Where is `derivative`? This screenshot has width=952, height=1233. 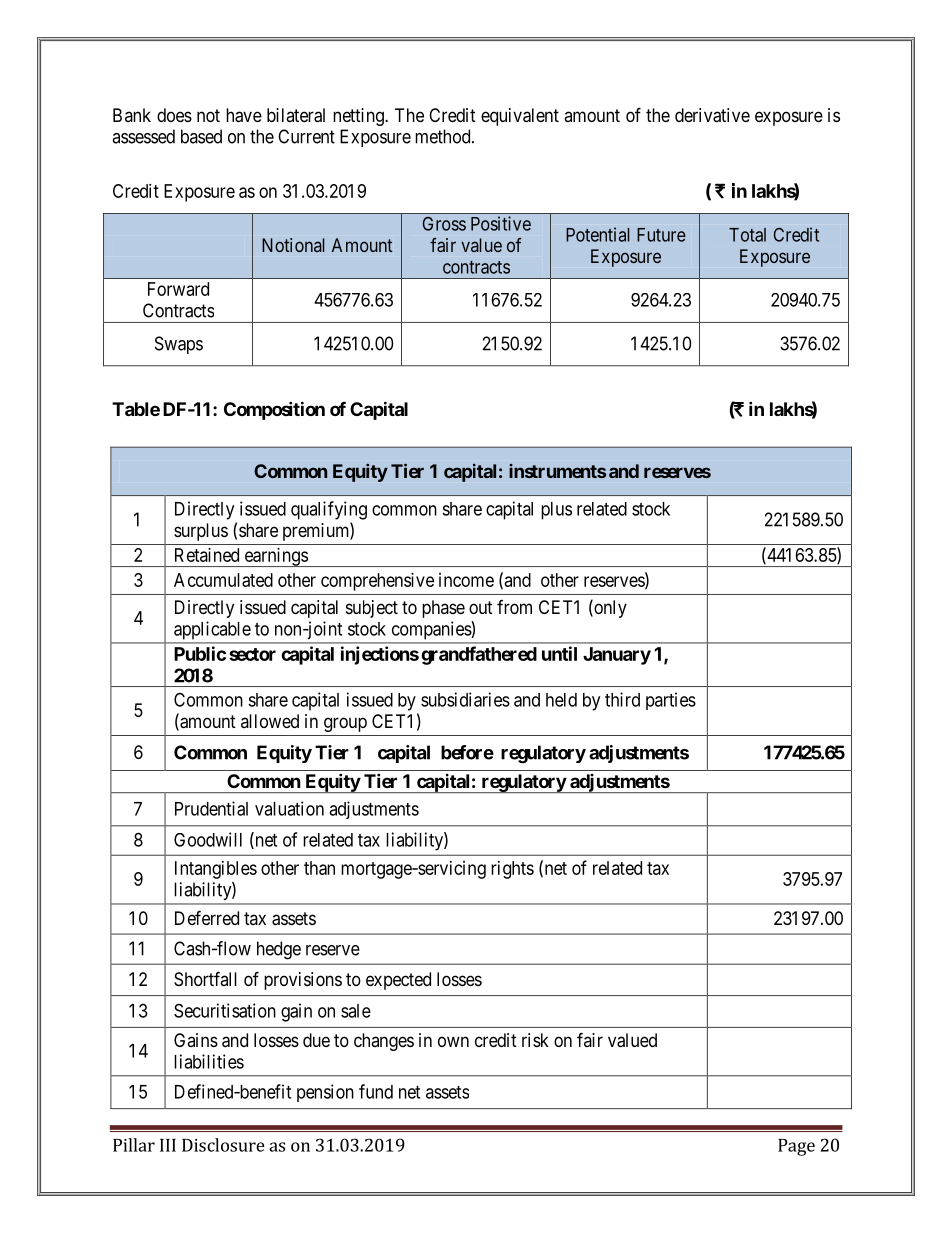 derivative is located at coordinates (712, 115).
